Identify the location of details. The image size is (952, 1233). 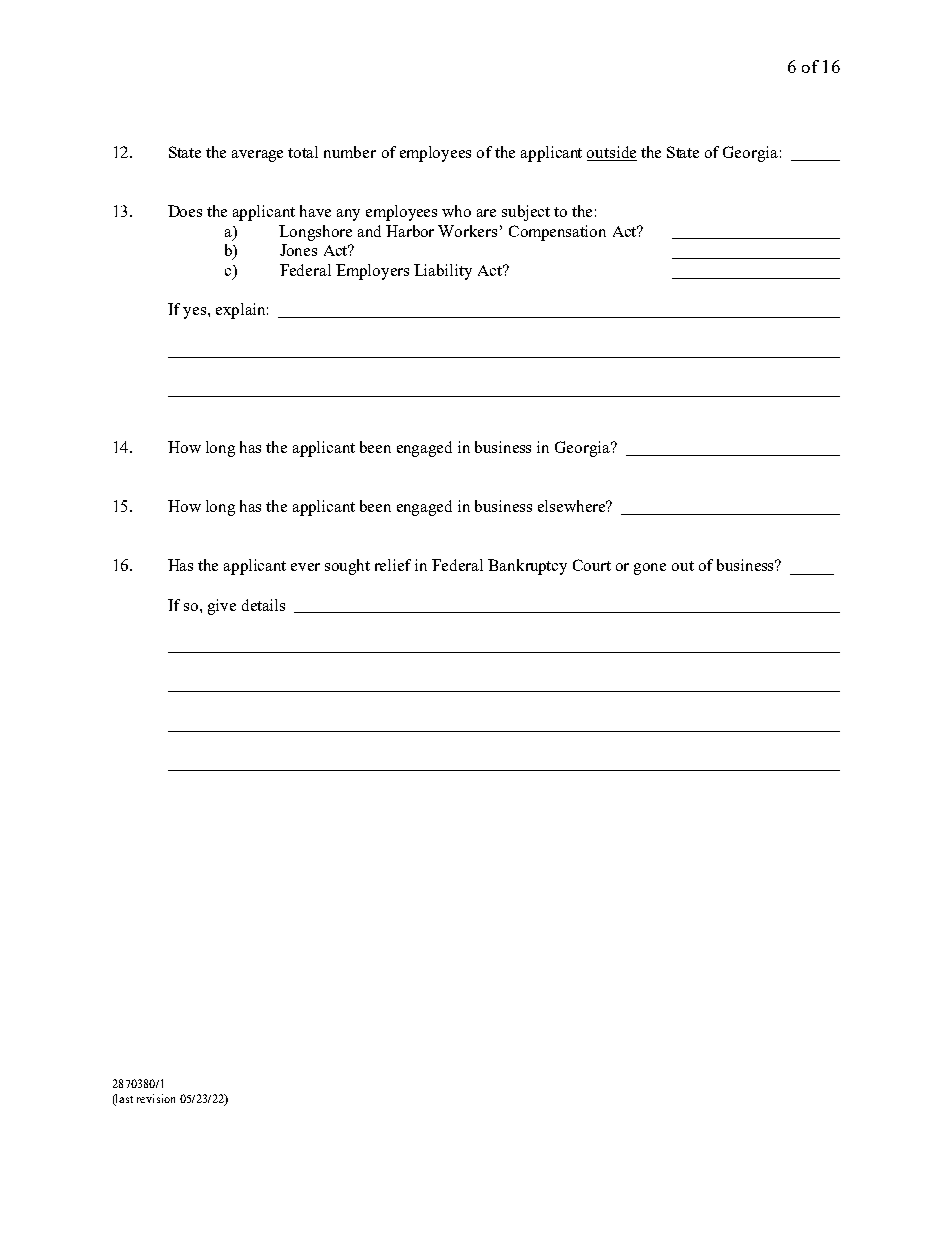
(263, 605).
